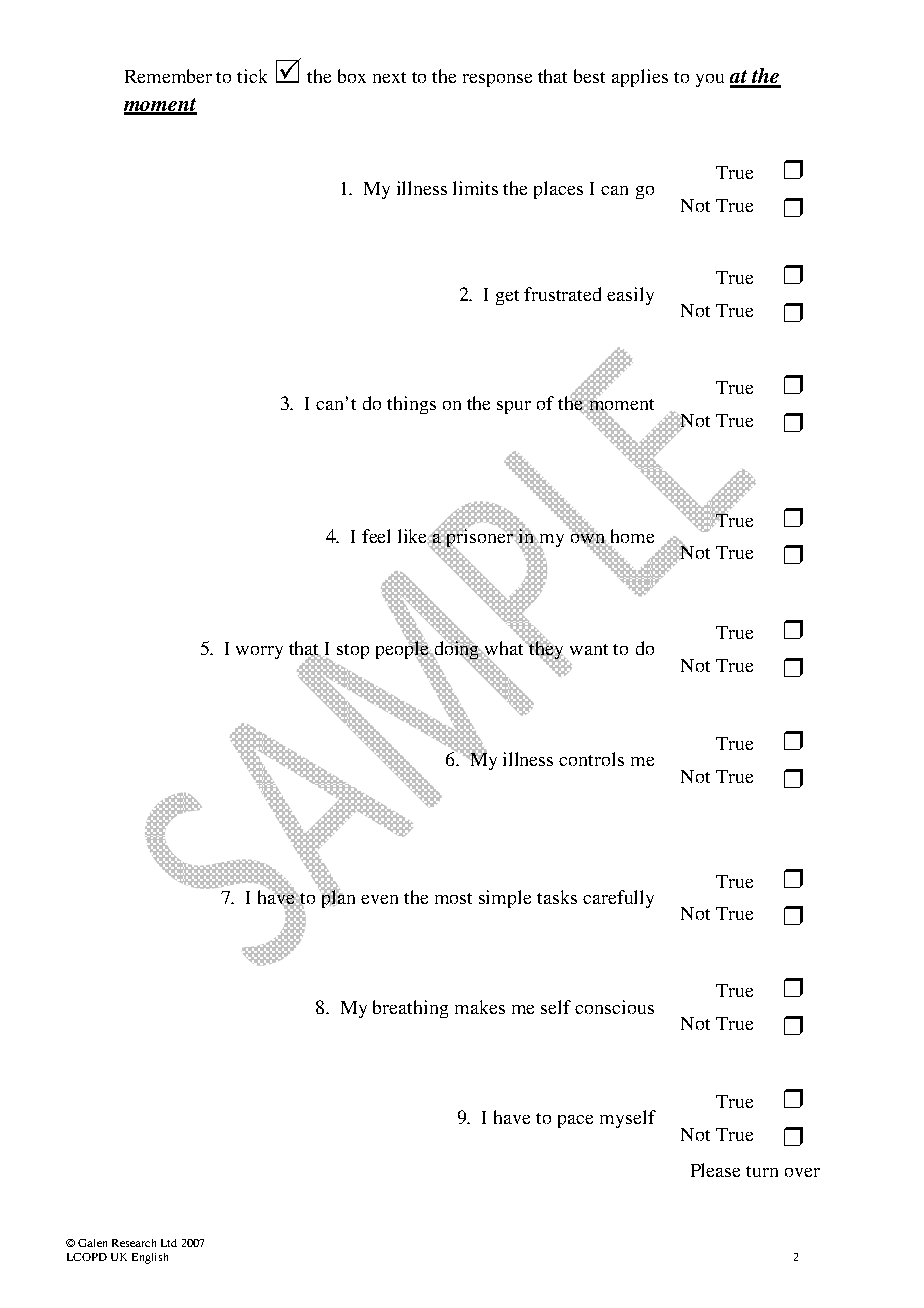 This page has height=1308, width=924. Describe the element at coordinates (630, 296) in the page. I see `easily` at that location.
